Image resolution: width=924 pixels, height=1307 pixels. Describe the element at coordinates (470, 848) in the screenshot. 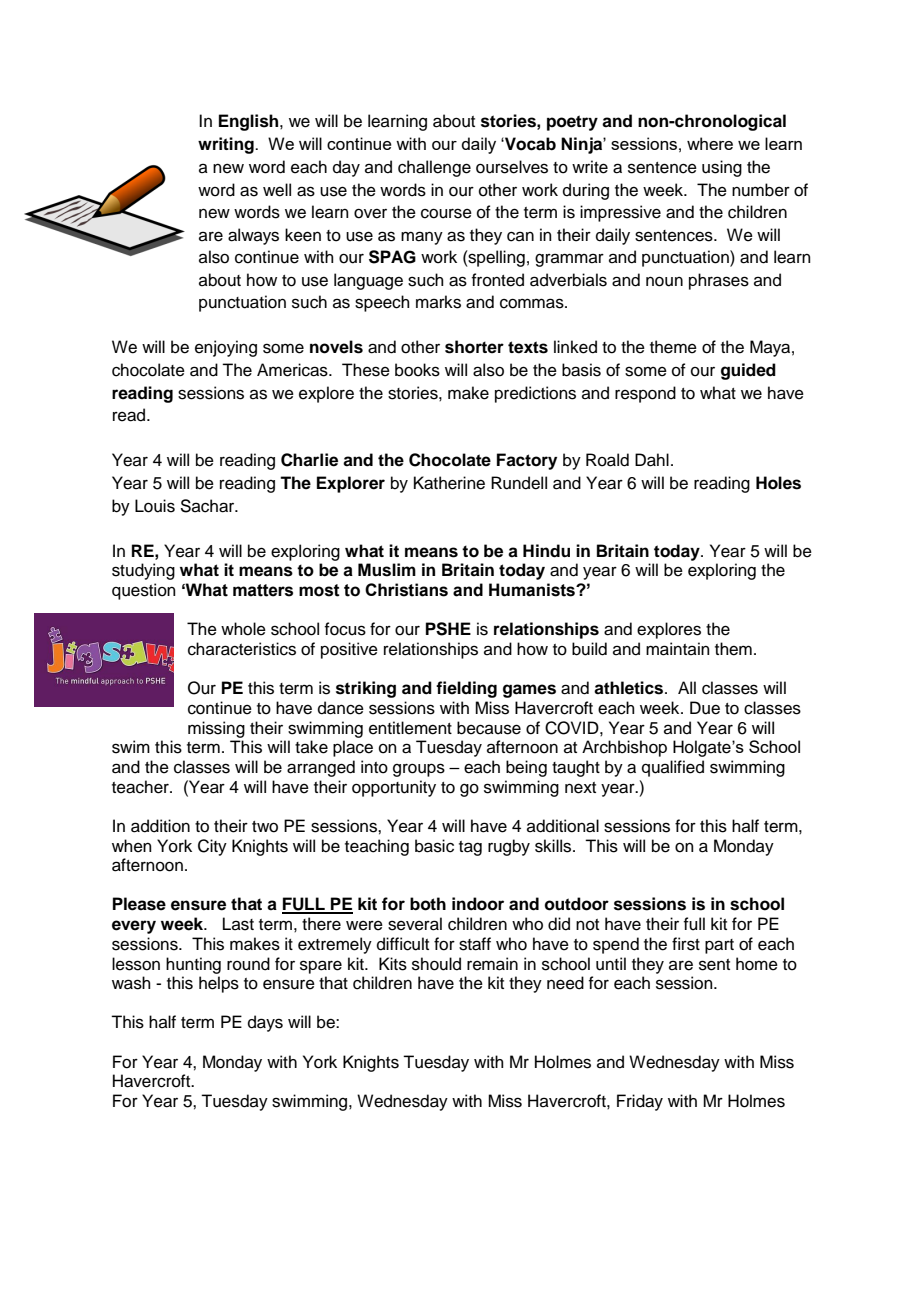

I see `tag` at that location.
